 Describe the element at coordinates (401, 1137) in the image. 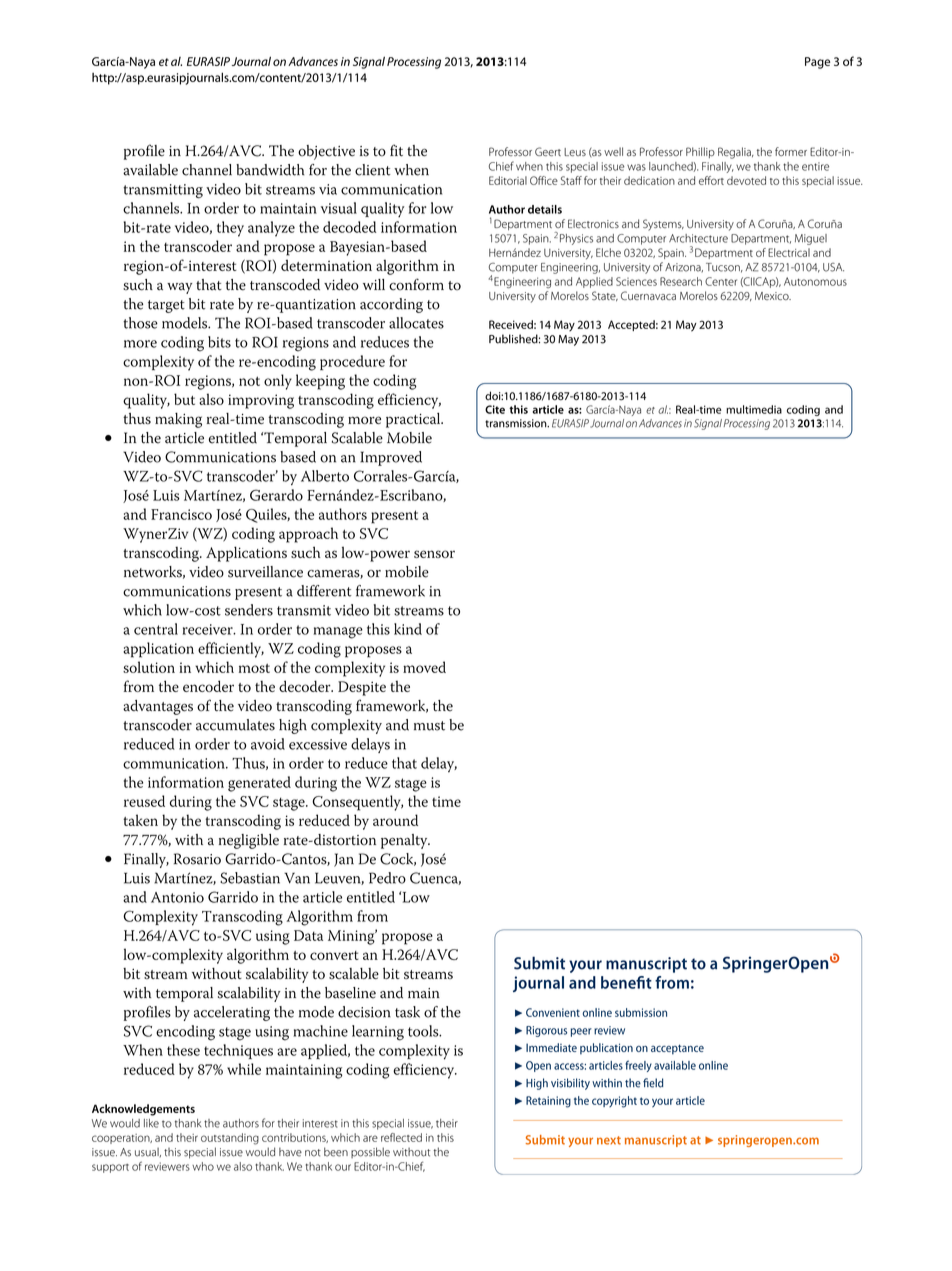

I see `reflected` at that location.
